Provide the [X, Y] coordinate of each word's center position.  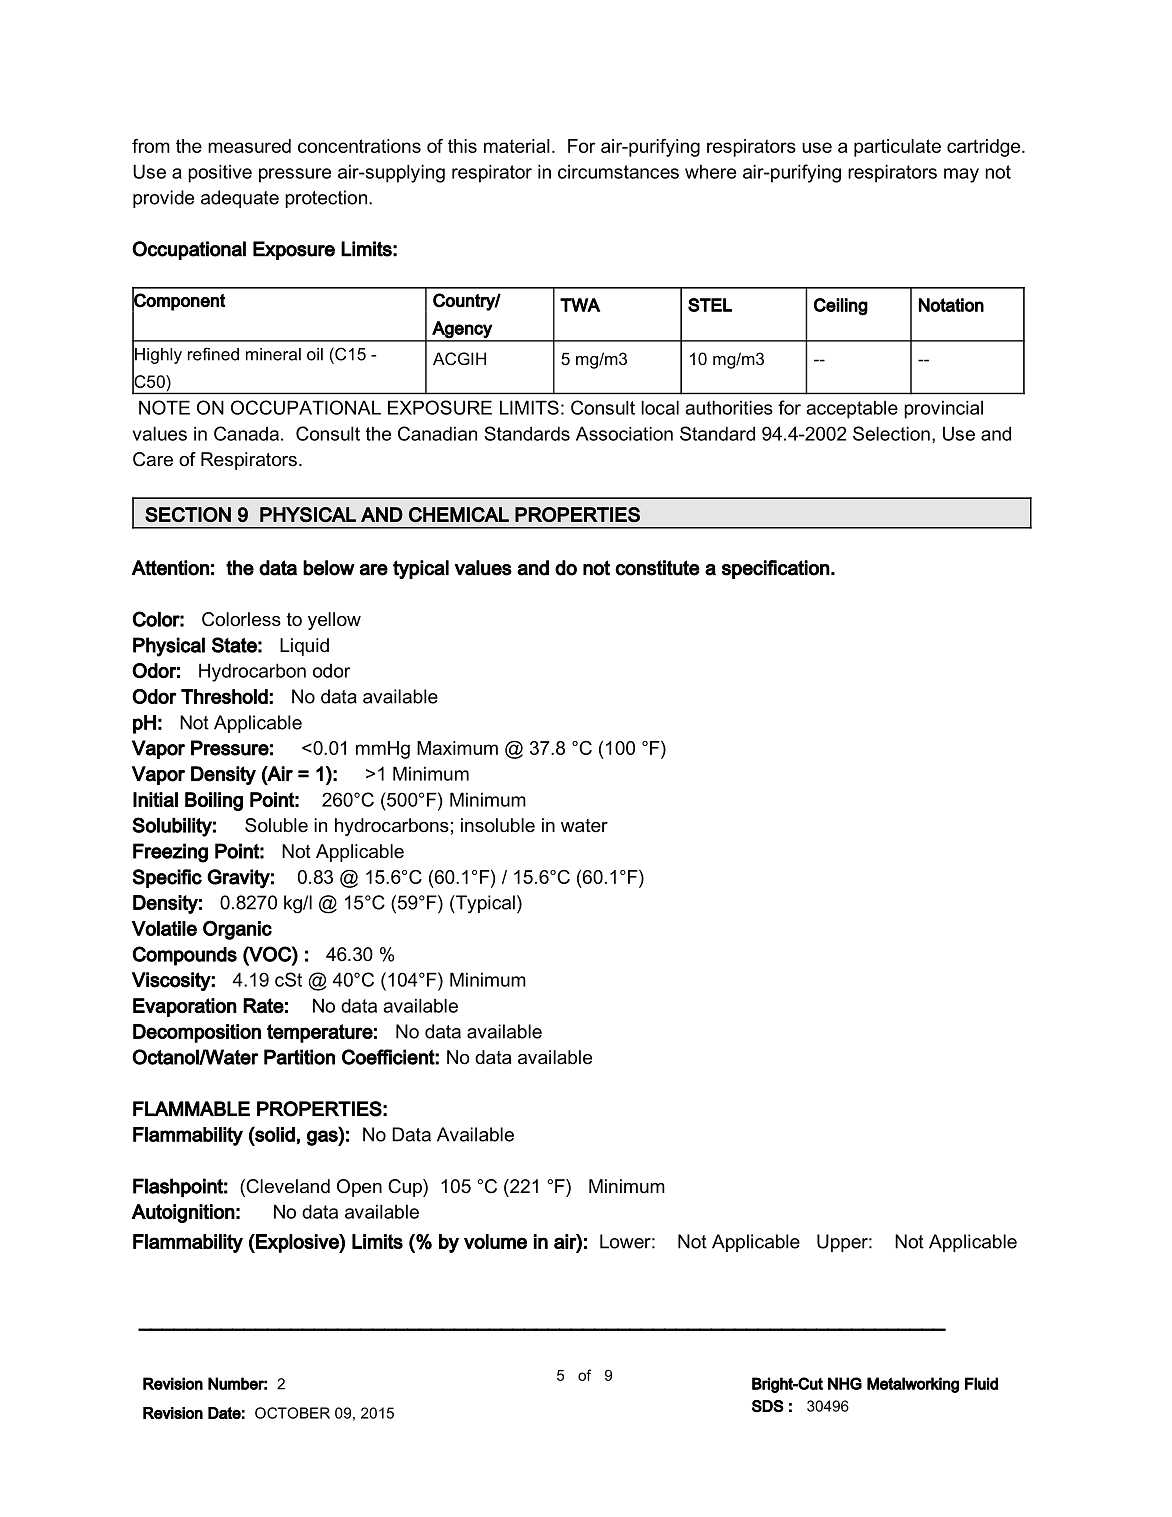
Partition [299, 1057]
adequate [240, 199]
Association [624, 433]
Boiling [214, 801]
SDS [768, 1406]
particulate [897, 148]
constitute [657, 568]
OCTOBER [292, 1413]
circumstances [618, 171]
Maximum [457, 748]
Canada [246, 433]
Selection [891, 433]
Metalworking [913, 1385]
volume [495, 1241]
